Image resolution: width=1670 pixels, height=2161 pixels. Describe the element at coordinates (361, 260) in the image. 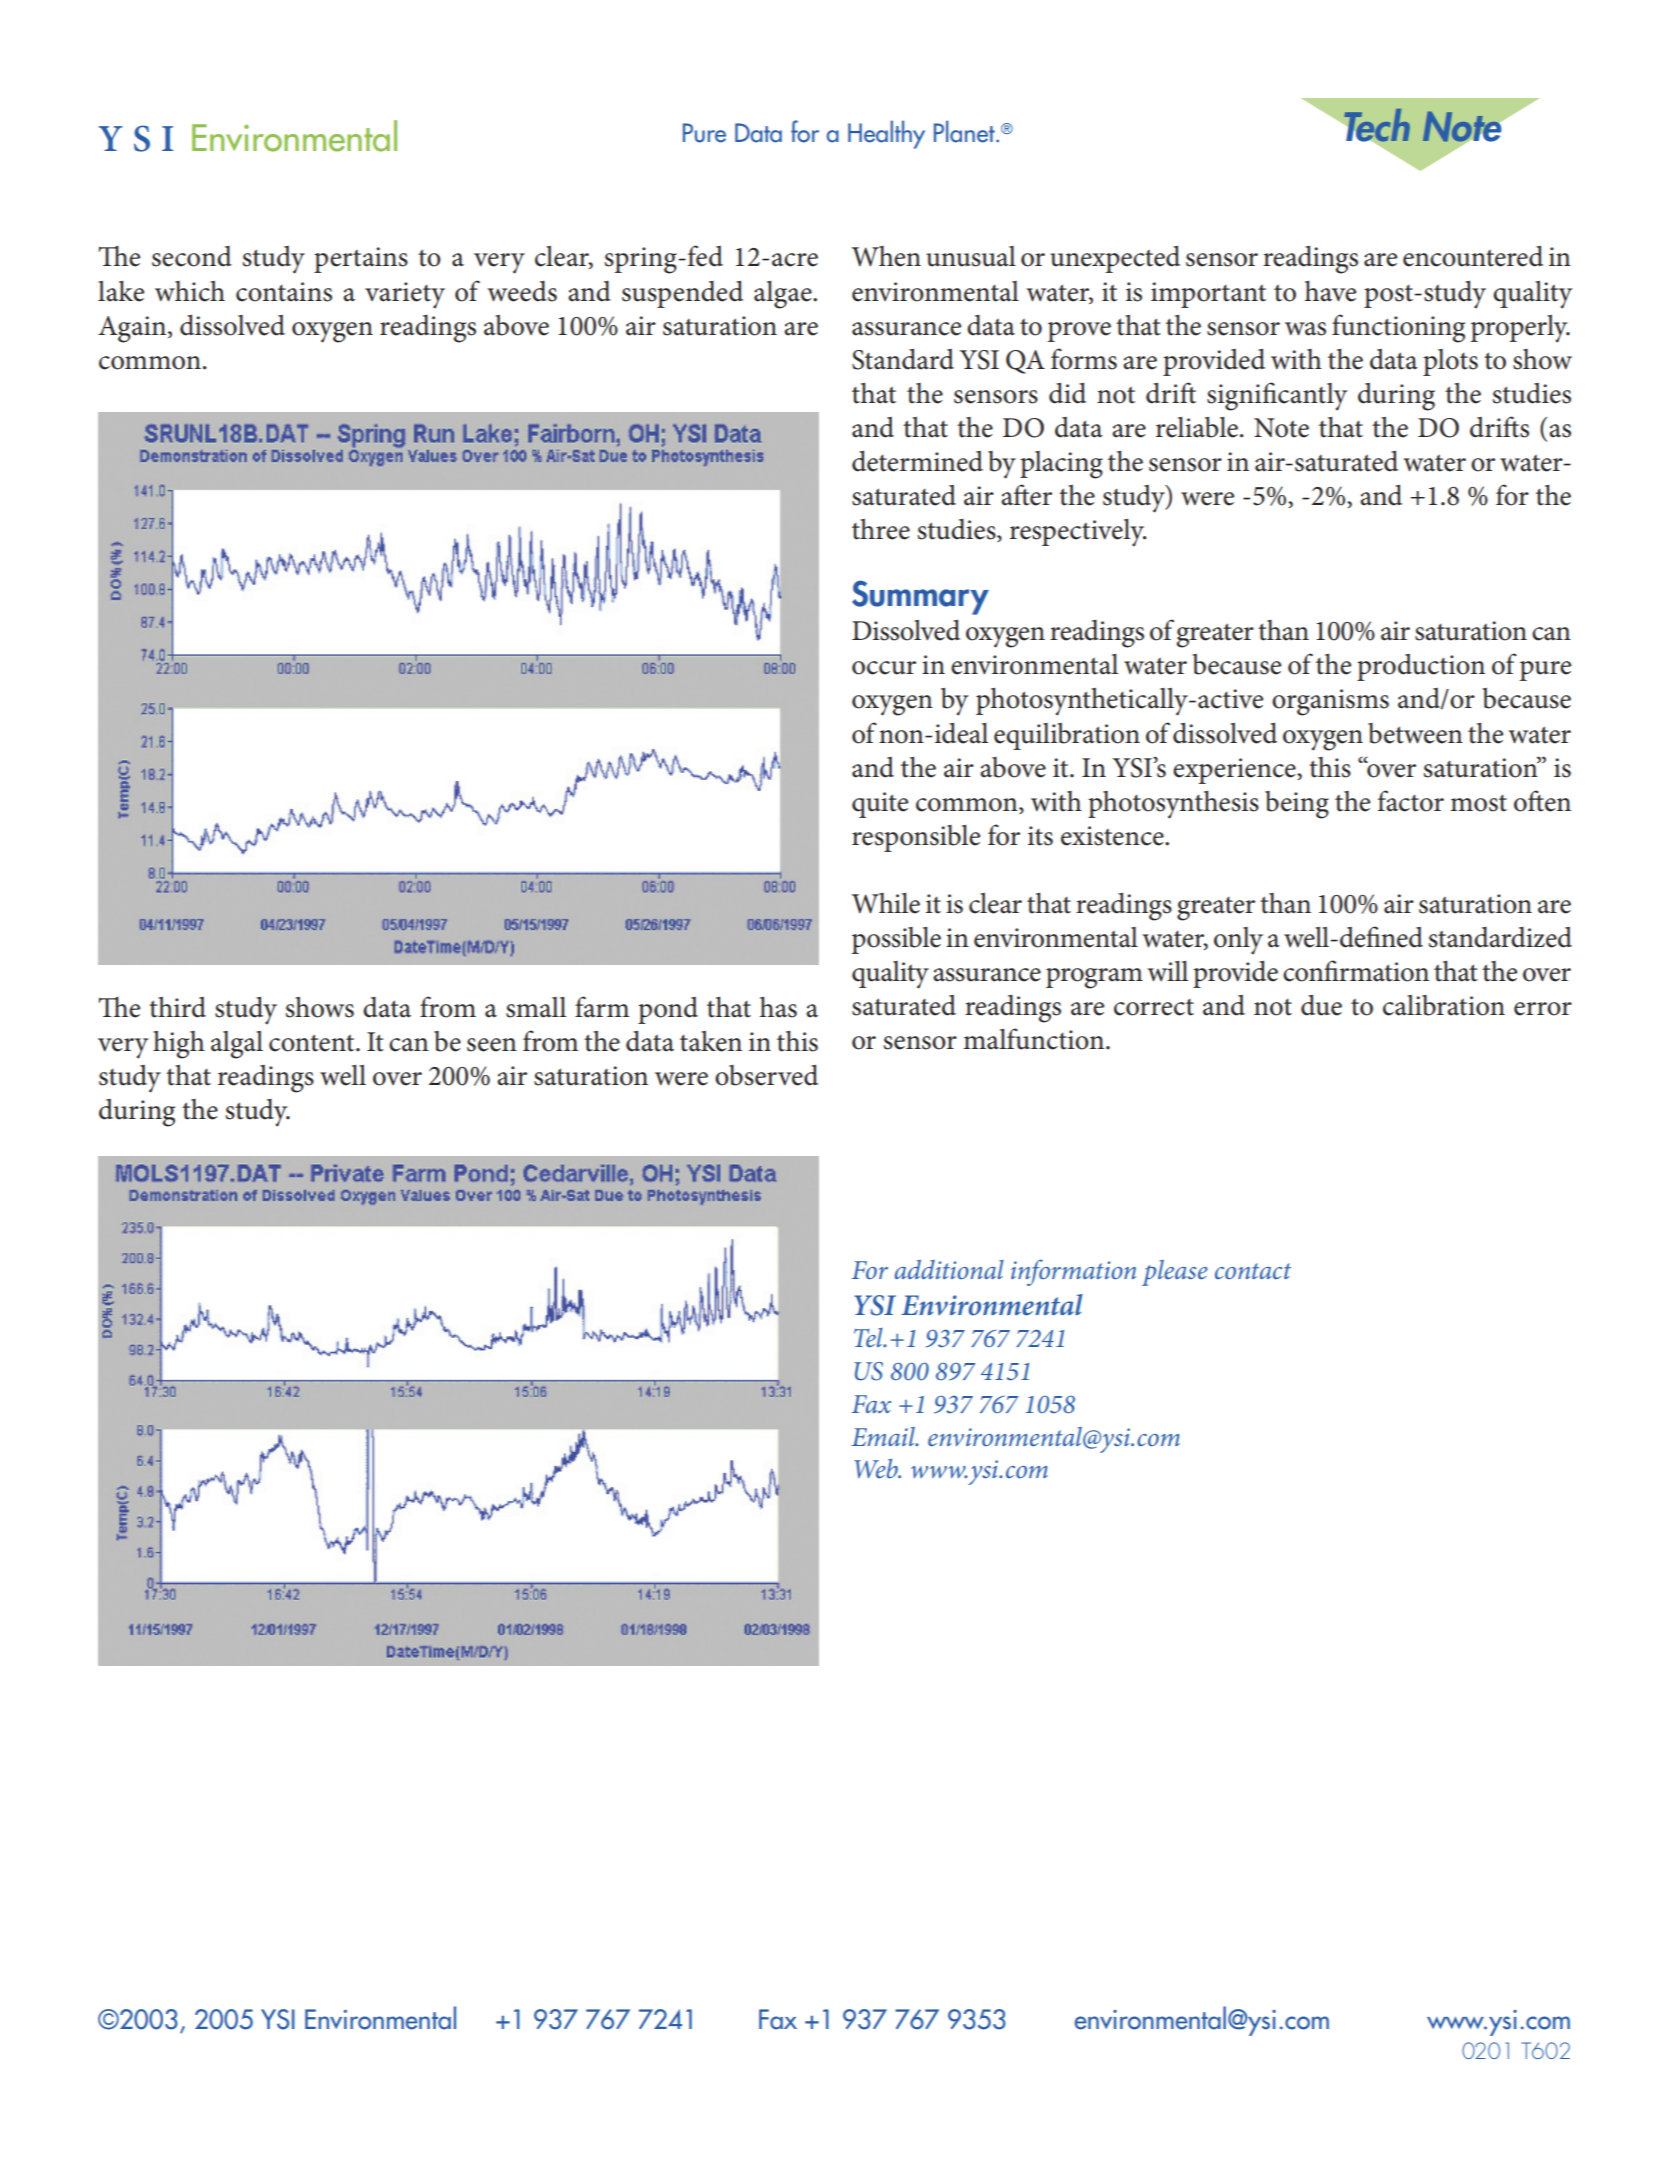

I see `pertains` at that location.
